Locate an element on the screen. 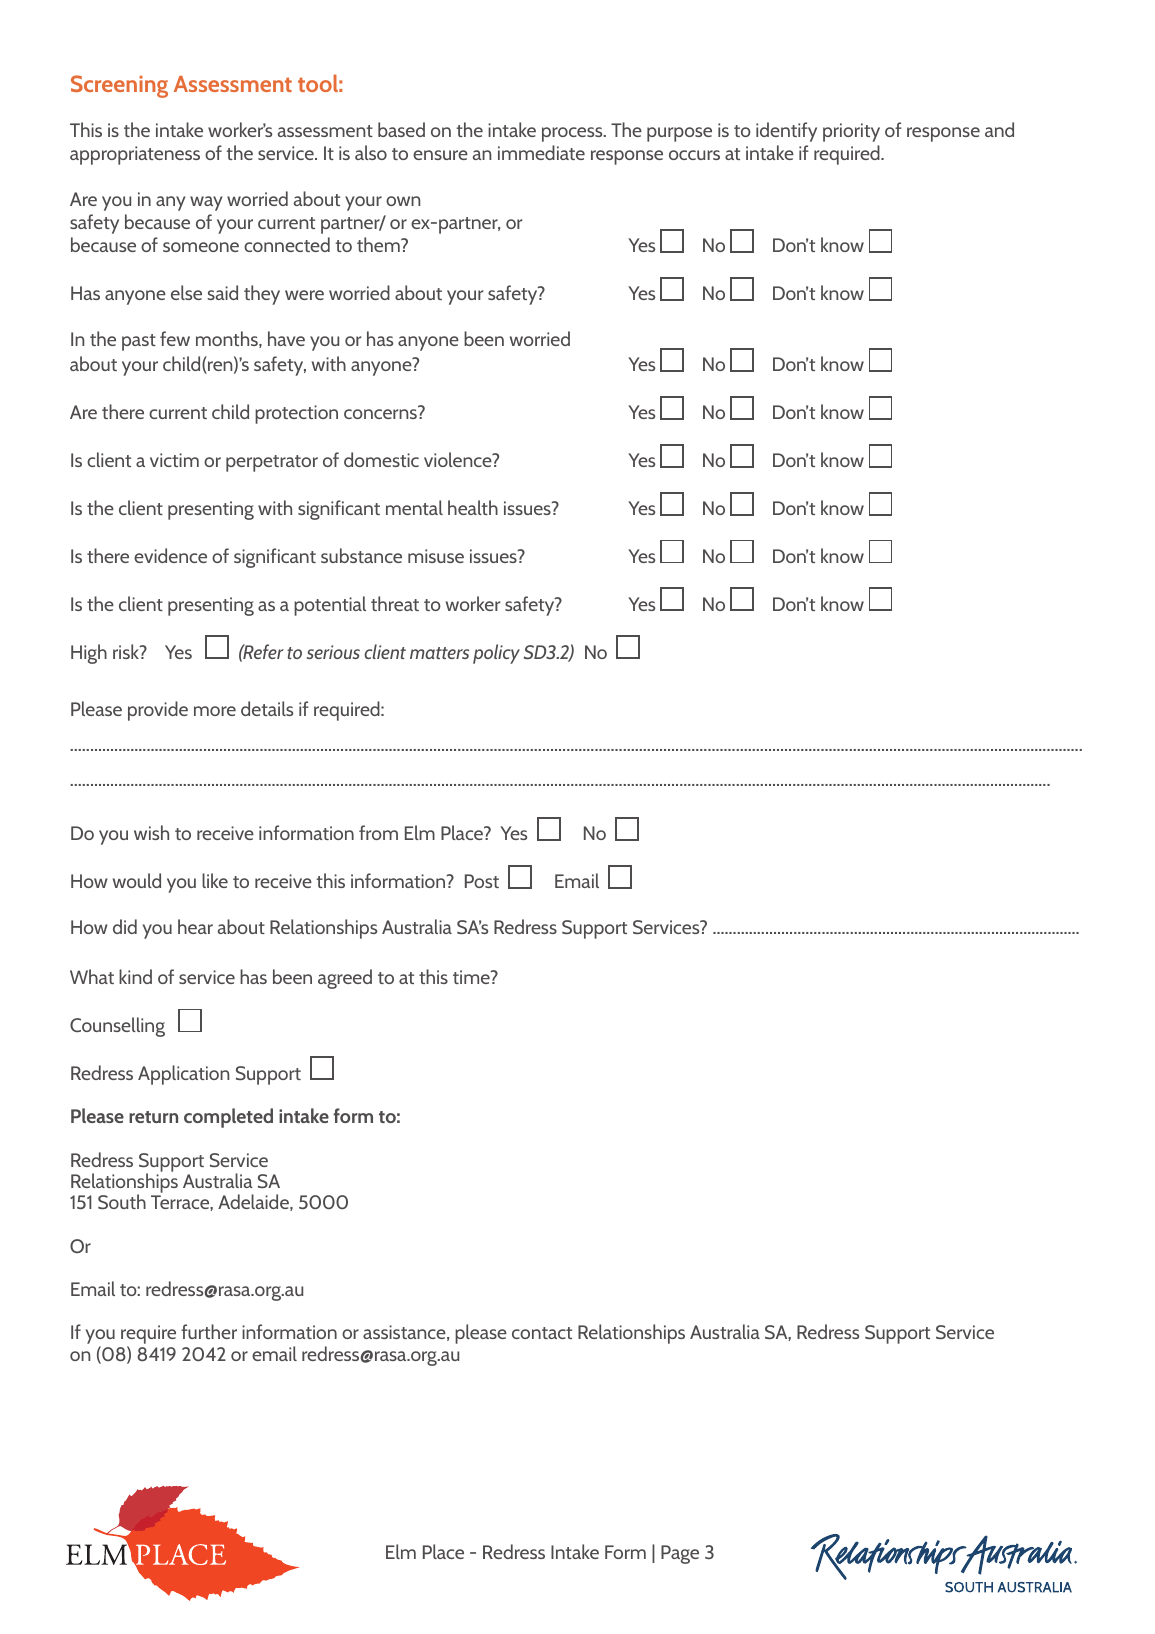 The image size is (1155, 1634). further is located at coordinates (209, 1331).
